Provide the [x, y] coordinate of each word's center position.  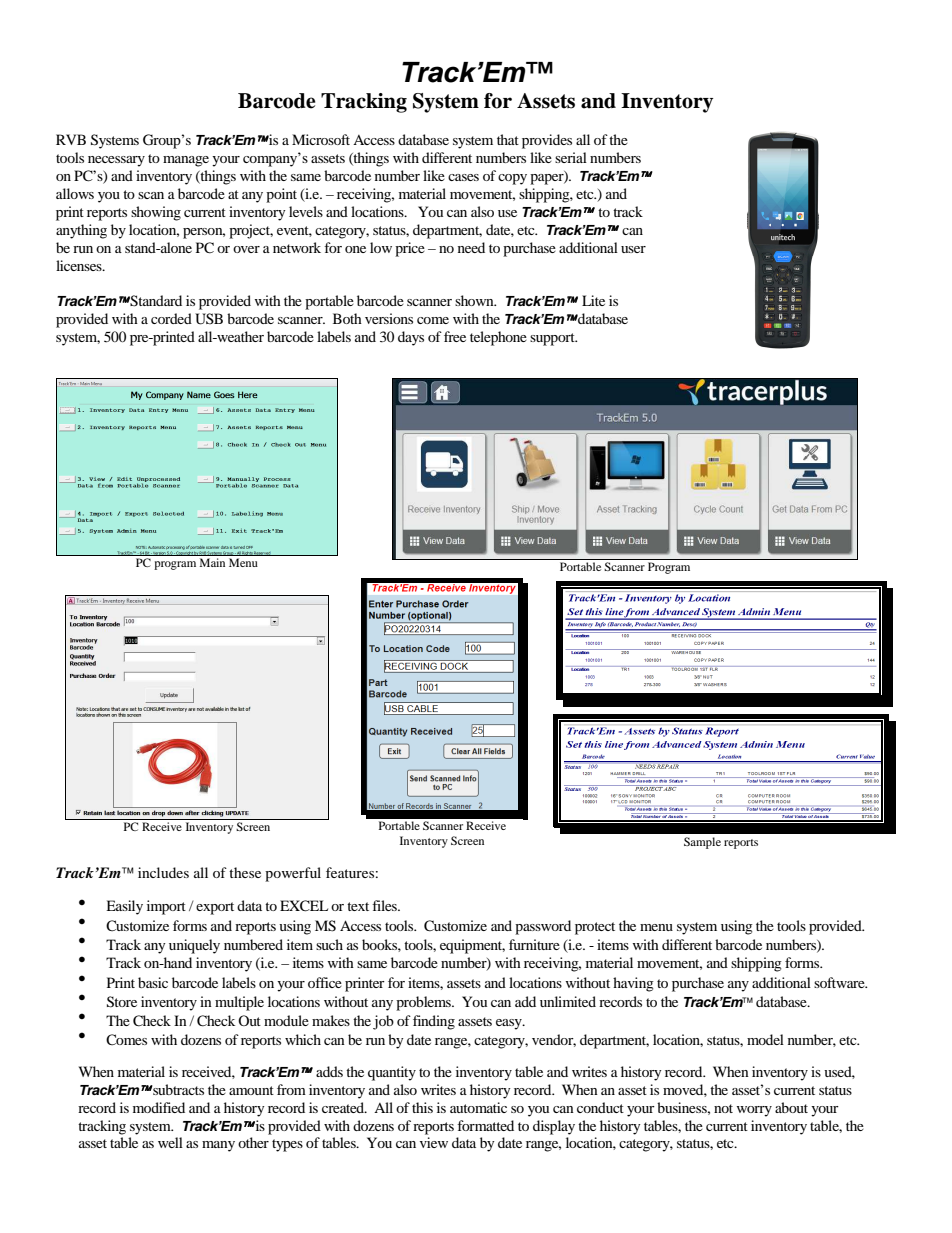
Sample [702, 843]
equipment [472, 946]
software [840, 982]
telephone [498, 338]
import [166, 907]
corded [171, 318]
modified [159, 1107]
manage [186, 161]
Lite [593, 300]
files [385, 905]
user [633, 249]
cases [463, 177]
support [553, 339]
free [455, 336]
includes [163, 872]
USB [209, 319]
